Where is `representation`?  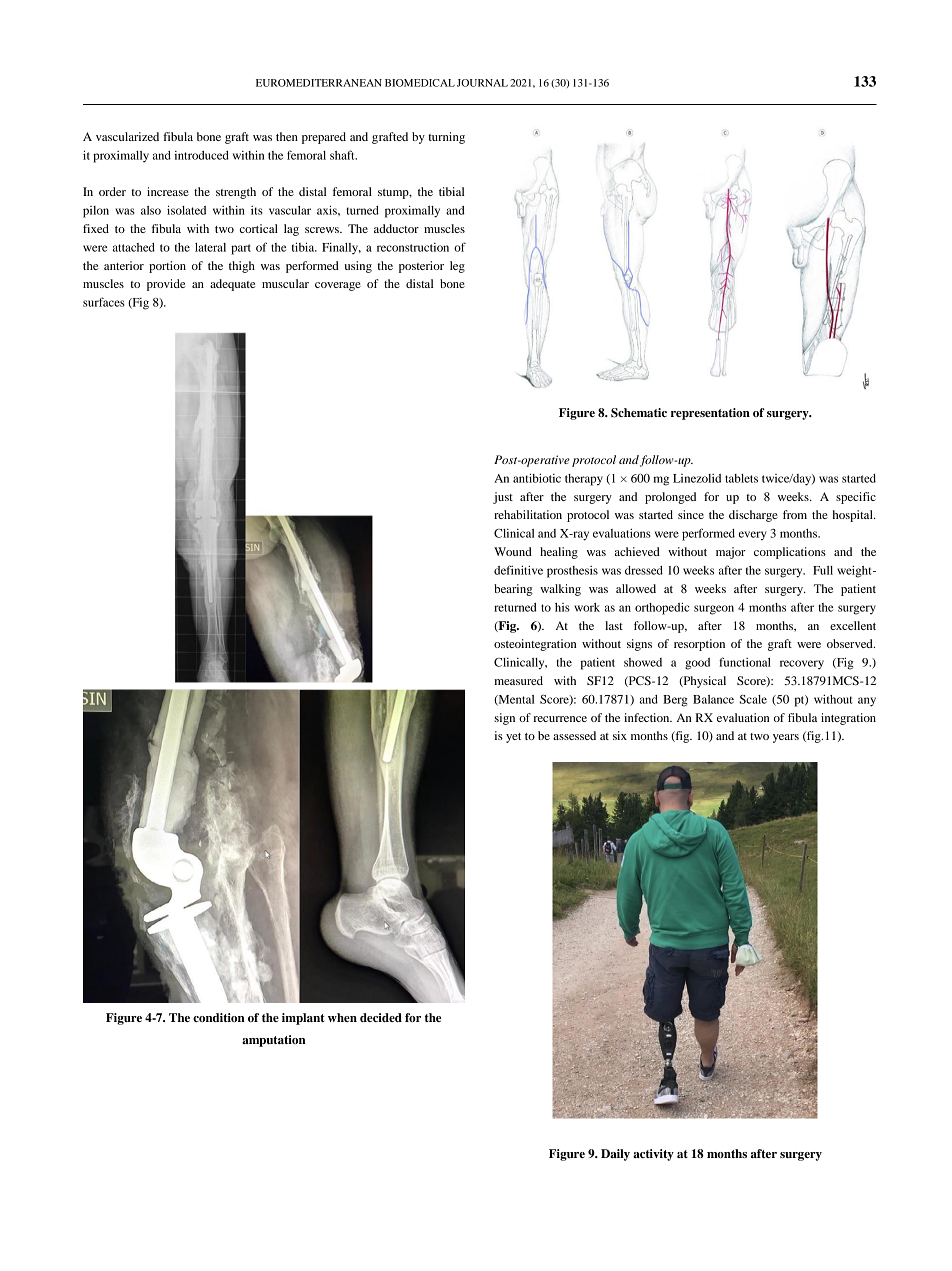
representation is located at coordinates (710, 414).
